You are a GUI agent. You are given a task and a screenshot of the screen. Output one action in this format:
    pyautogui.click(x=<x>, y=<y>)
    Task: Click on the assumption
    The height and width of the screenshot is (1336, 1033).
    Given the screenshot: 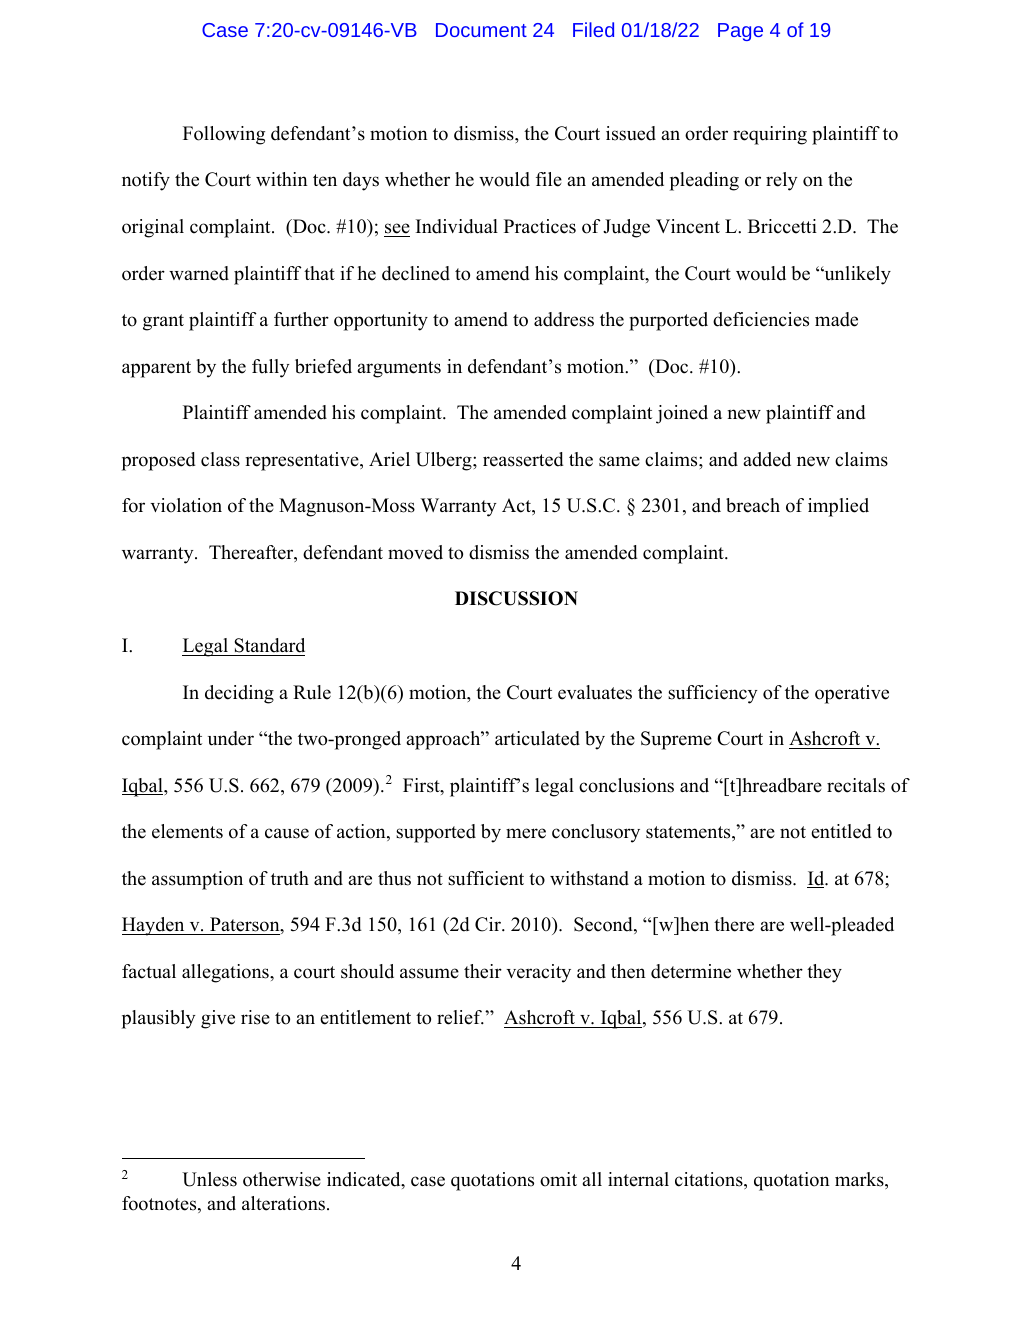 What is the action you would take?
    pyautogui.click(x=197, y=880)
